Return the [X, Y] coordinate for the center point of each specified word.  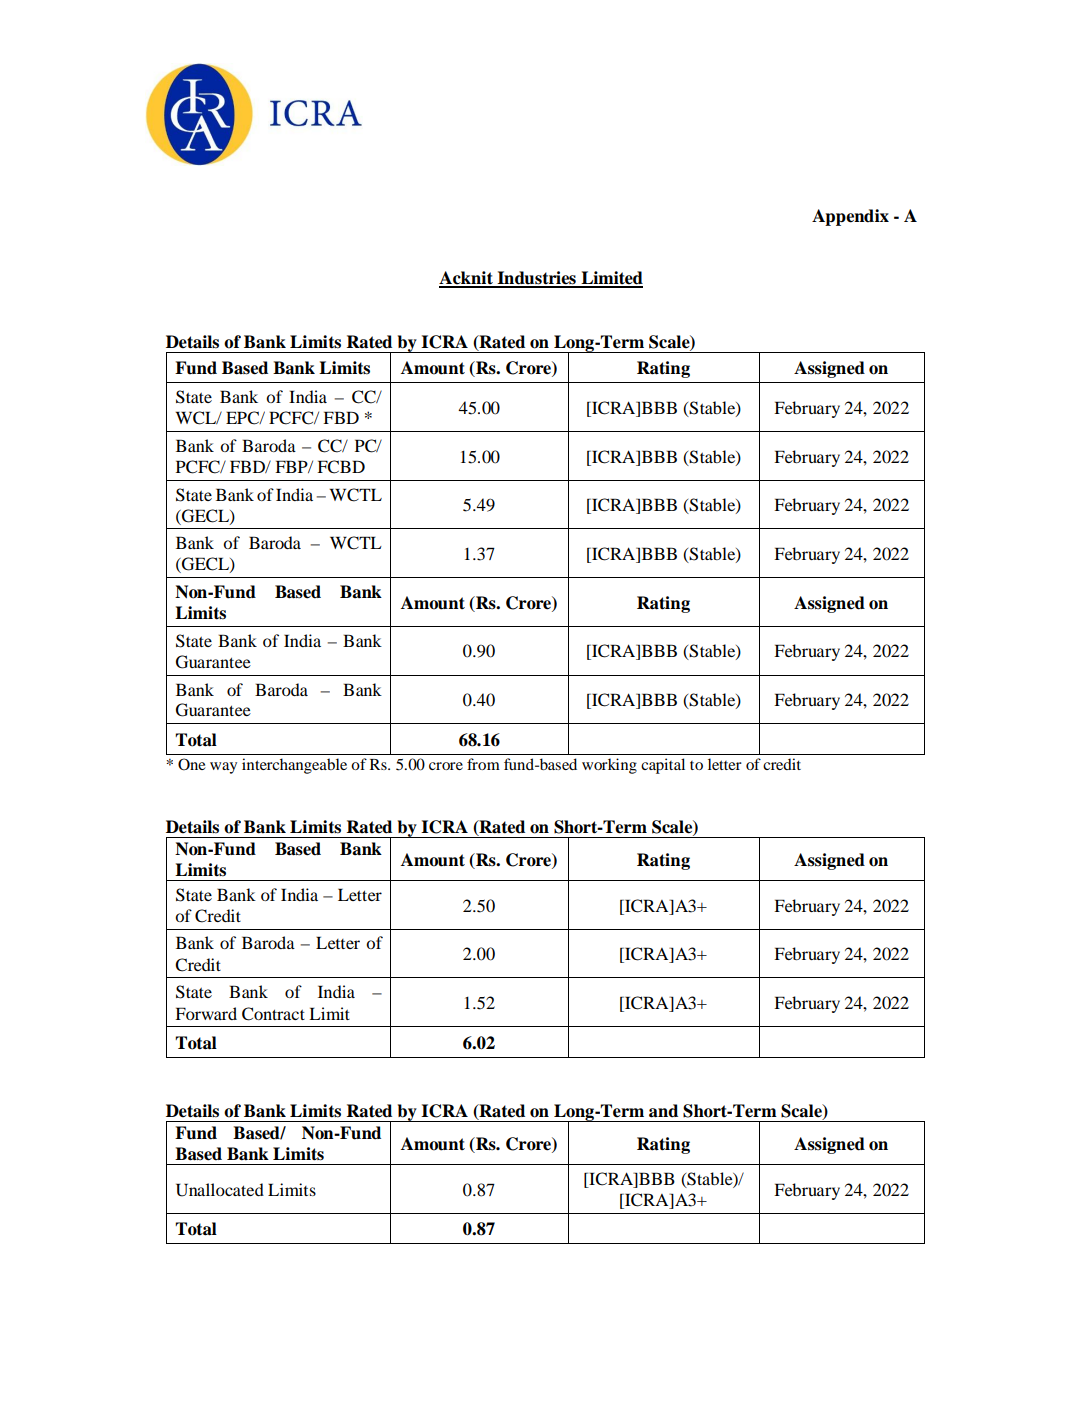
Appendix [850, 217]
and [663, 1111]
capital [663, 766]
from [483, 764]
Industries [536, 279]
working [609, 766]
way [223, 768]
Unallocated [220, 1190]
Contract [273, 1014]
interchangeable [294, 766]
